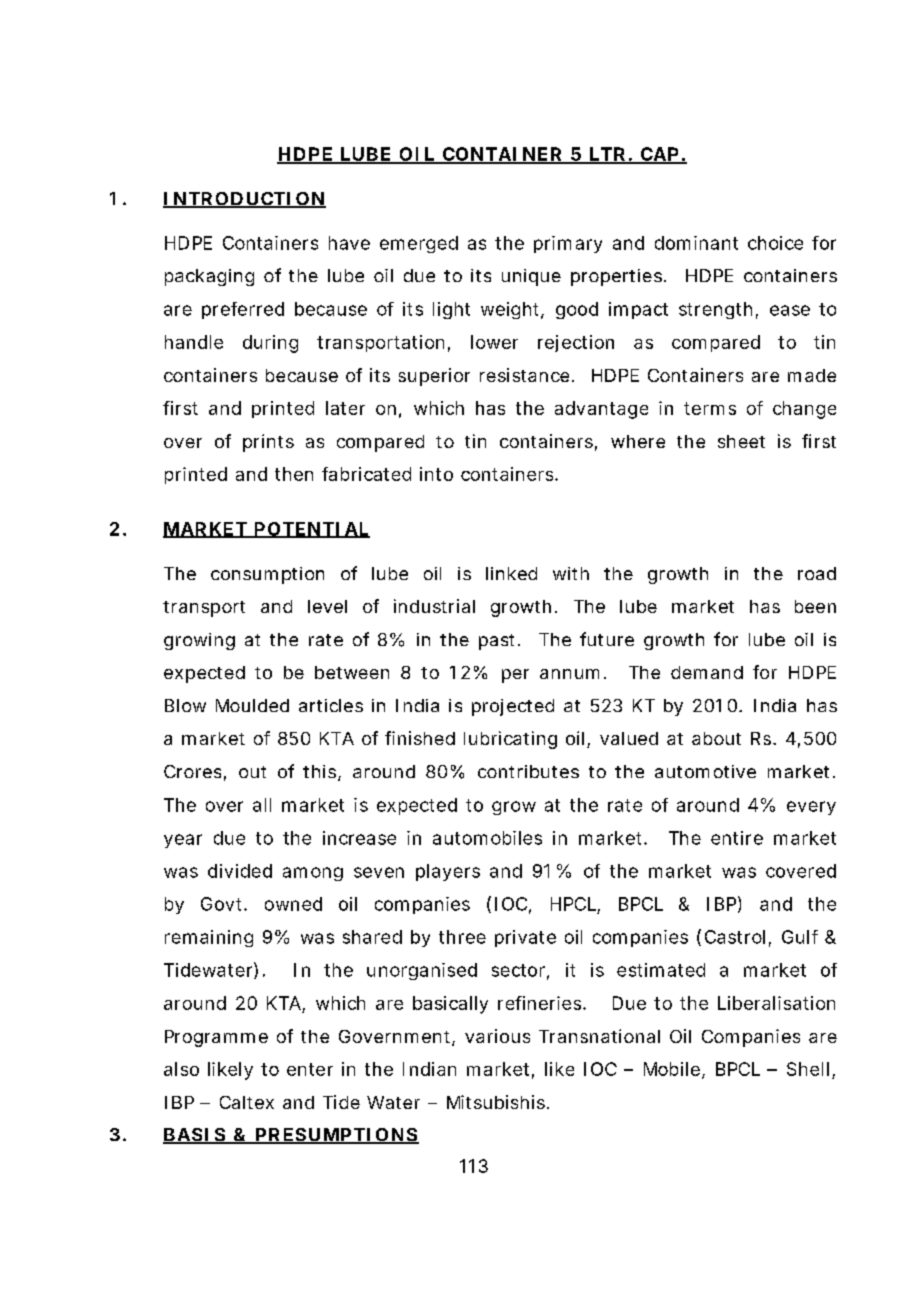  What do you see at coordinates (252, 705) in the page?
I see `Moulded` at bounding box center [252, 705].
